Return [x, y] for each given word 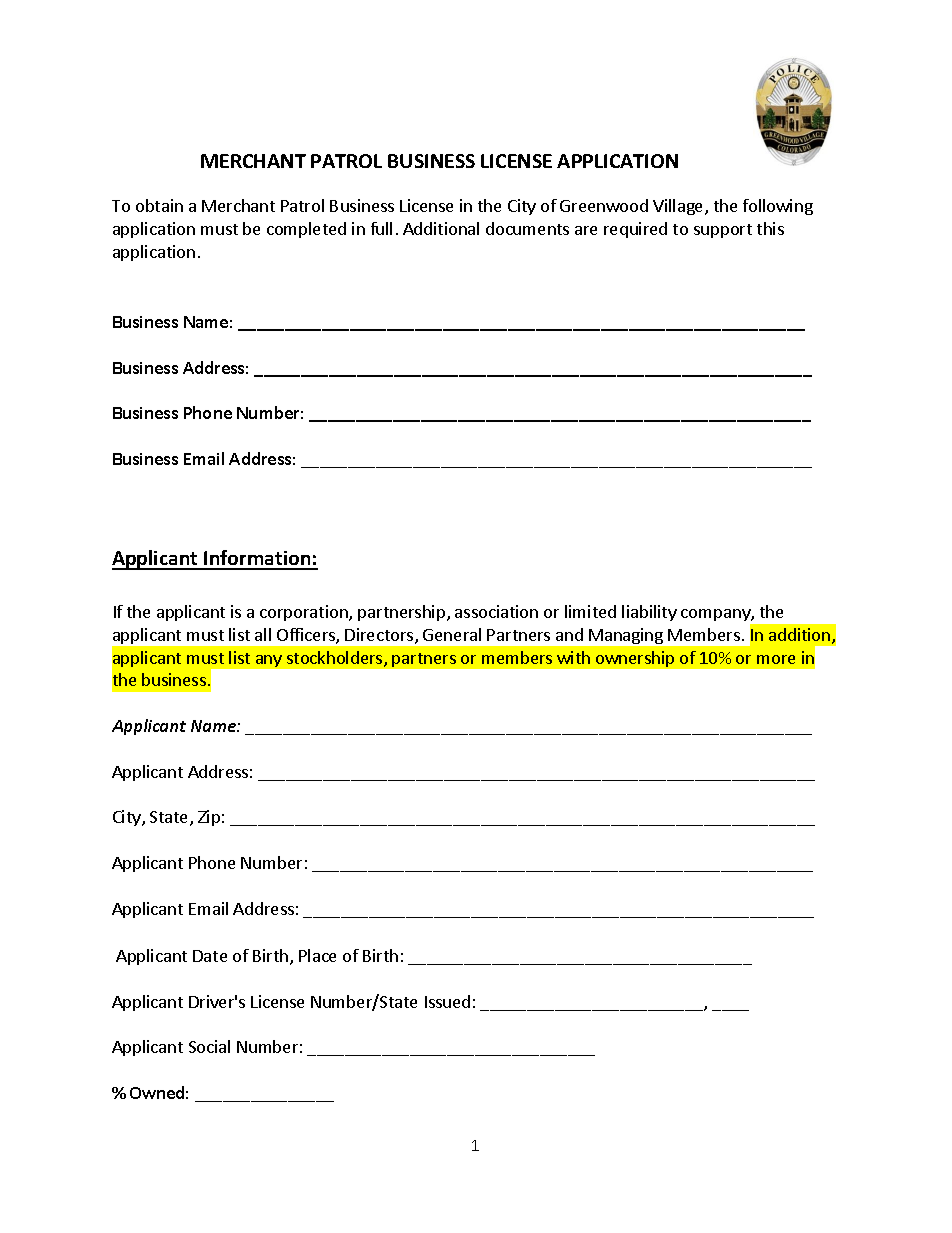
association [496, 611]
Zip [209, 818]
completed [306, 230]
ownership [635, 659]
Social [209, 1046]
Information [257, 559]
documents [527, 228]
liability [649, 613]
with [573, 657]
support [723, 231]
